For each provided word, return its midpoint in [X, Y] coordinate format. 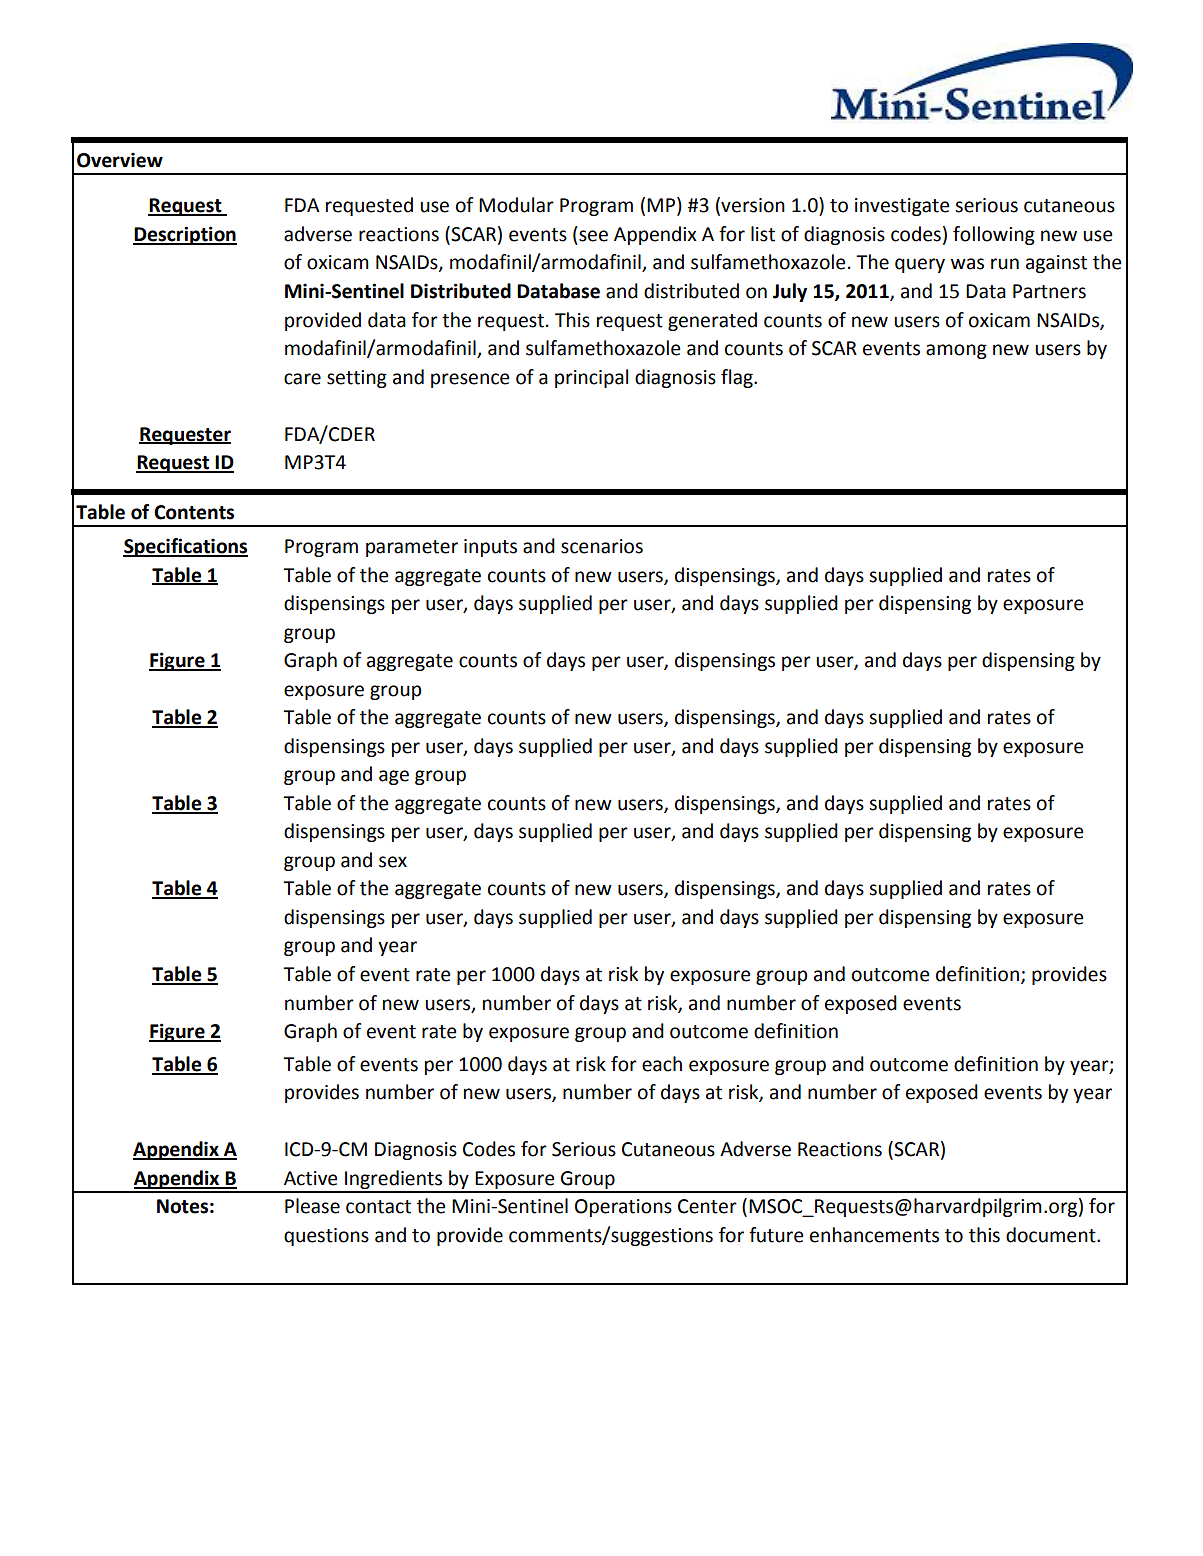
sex [393, 862]
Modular [516, 205]
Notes [182, 1206]
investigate [902, 207]
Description [185, 235]
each [662, 1064]
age [394, 777]
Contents [194, 512]
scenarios [602, 546]
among [956, 351]
